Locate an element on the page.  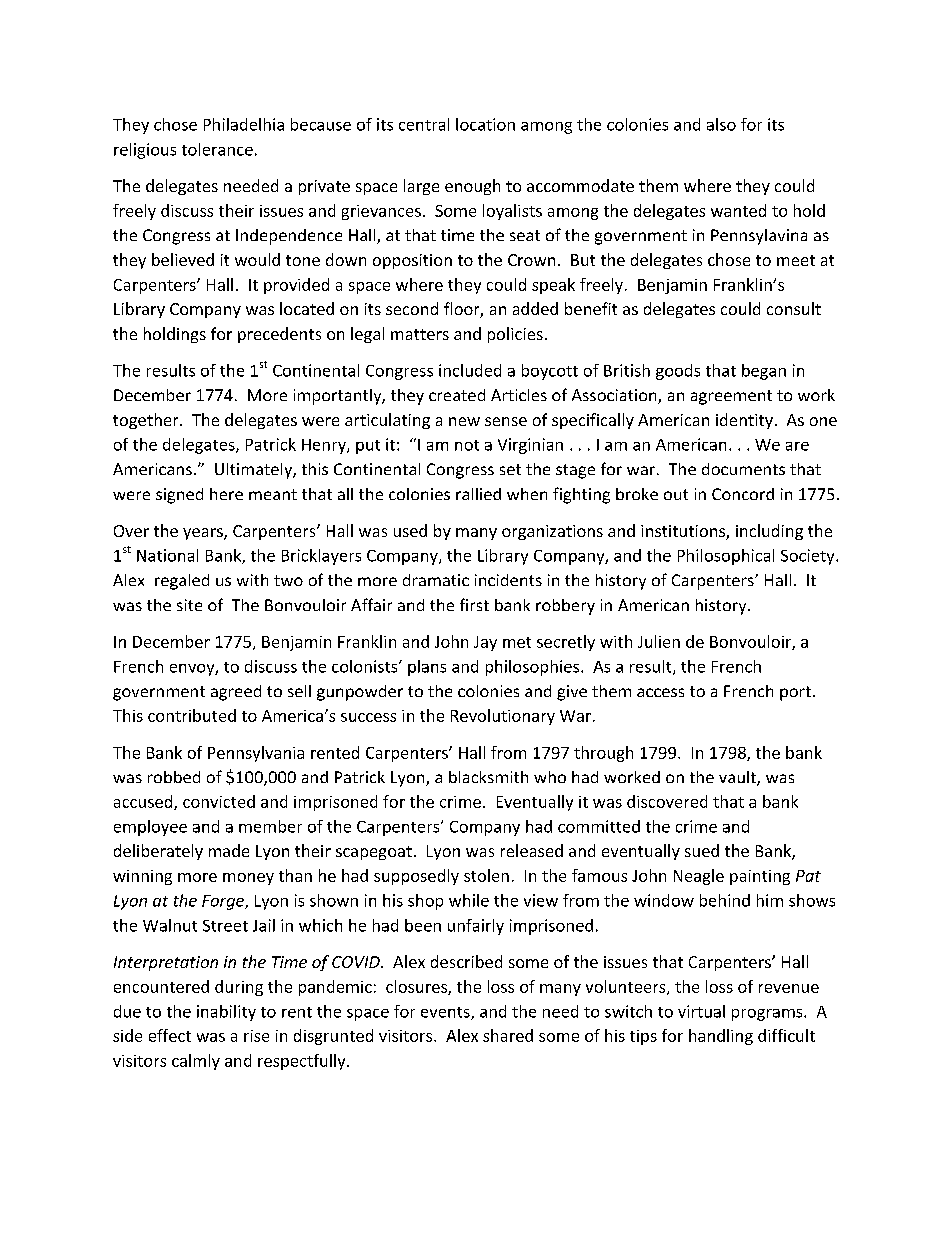
began is located at coordinates (764, 372).
